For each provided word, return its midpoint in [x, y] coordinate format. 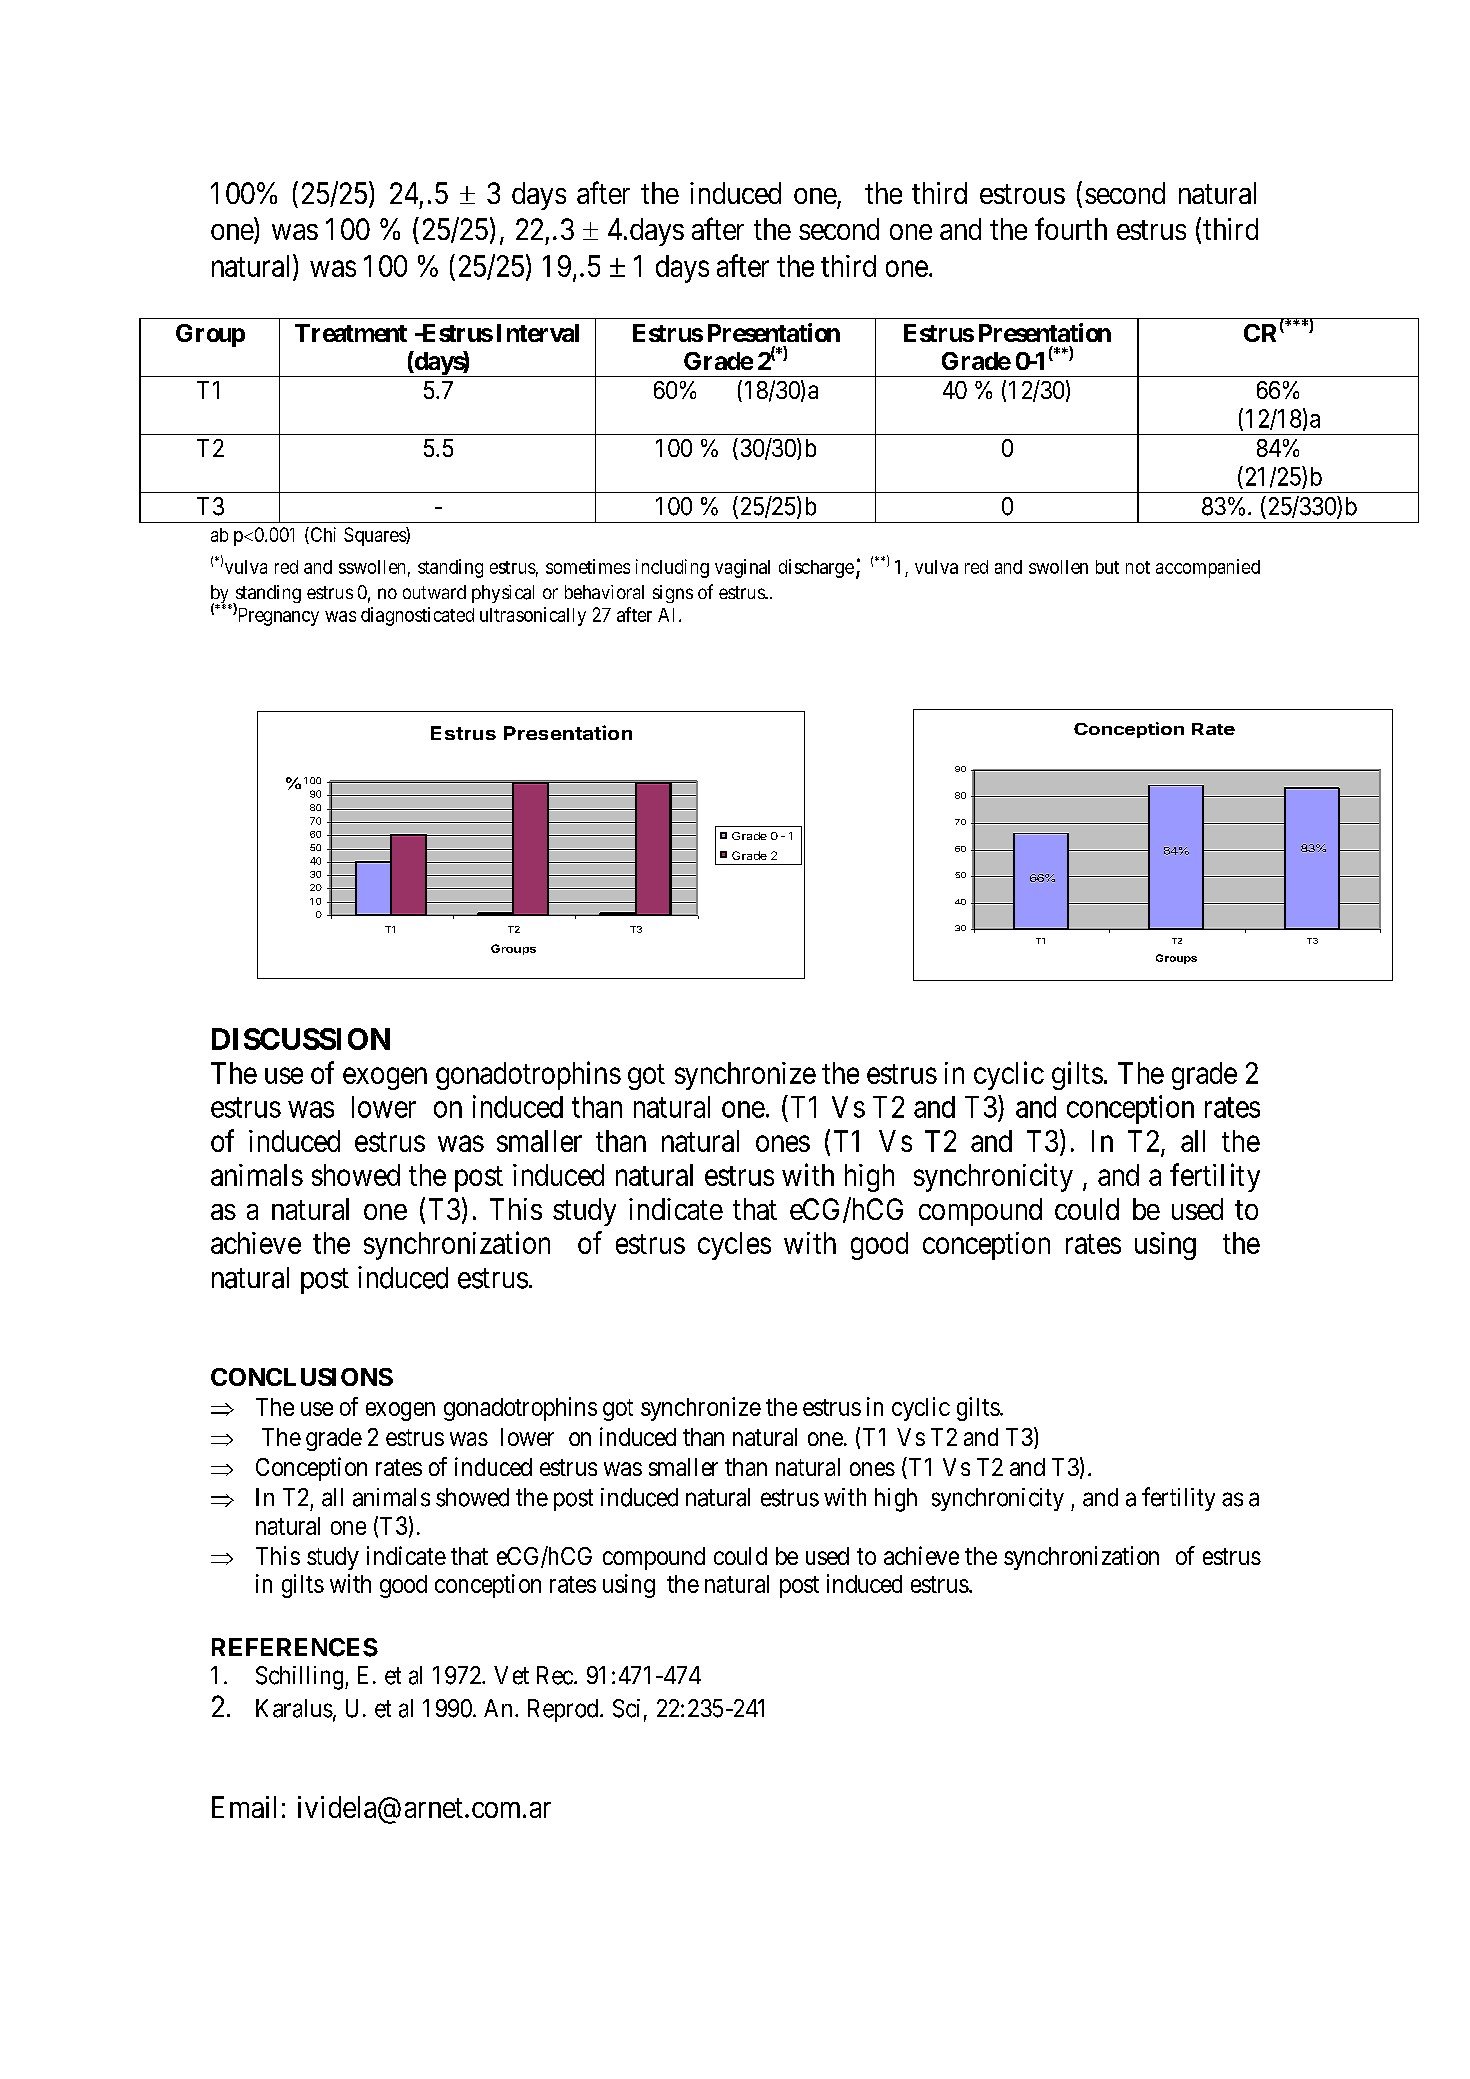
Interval [538, 333]
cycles [734, 1246]
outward [434, 592]
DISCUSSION [301, 1039]
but [1107, 567]
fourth [1071, 228]
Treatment [351, 333]
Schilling [301, 1678]
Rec [556, 1675]
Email [244, 1807]
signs [673, 594]
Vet [511, 1675]
